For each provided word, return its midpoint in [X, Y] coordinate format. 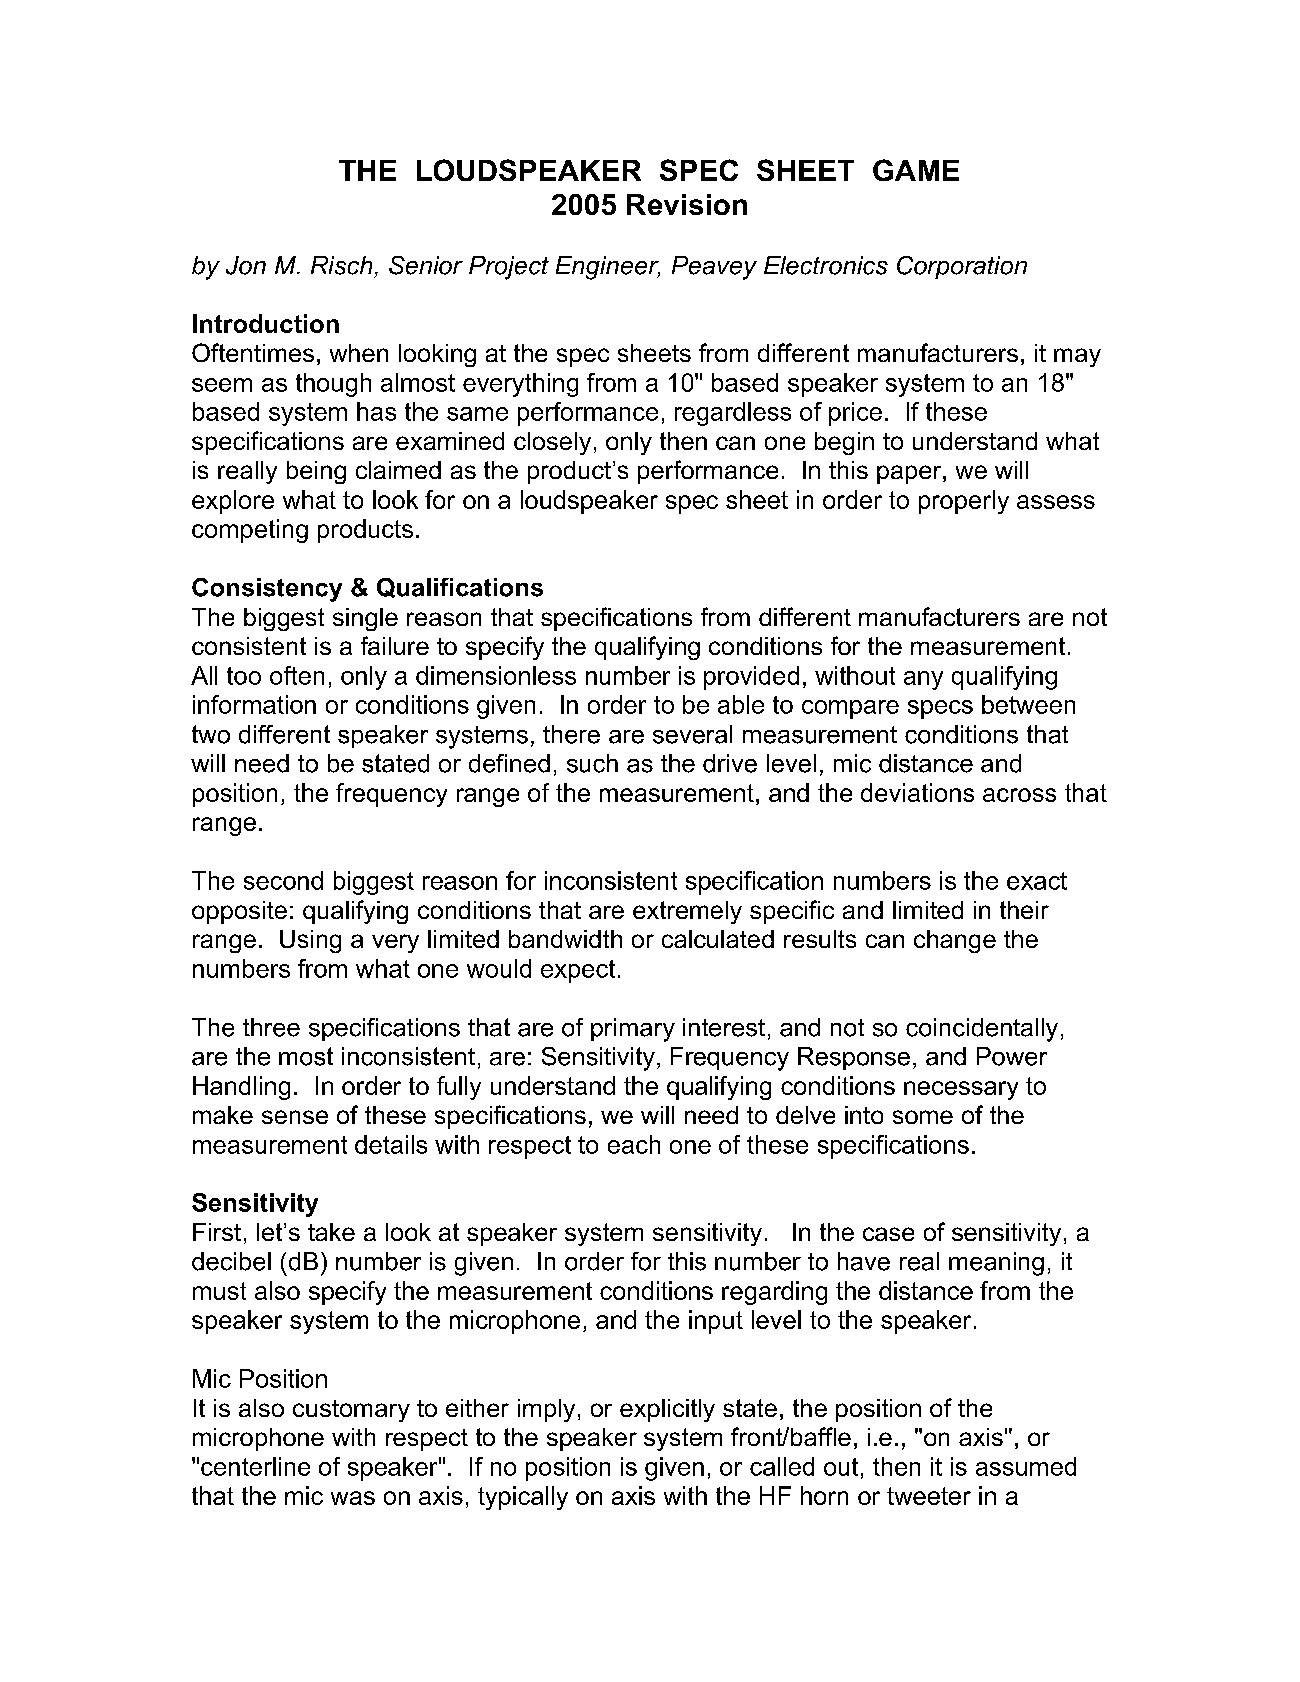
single [365, 619]
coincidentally [982, 1030]
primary [633, 1030]
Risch [341, 265]
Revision [687, 204]
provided [751, 678]
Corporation [962, 267]
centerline [255, 1466]
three [271, 1027]
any [923, 680]
